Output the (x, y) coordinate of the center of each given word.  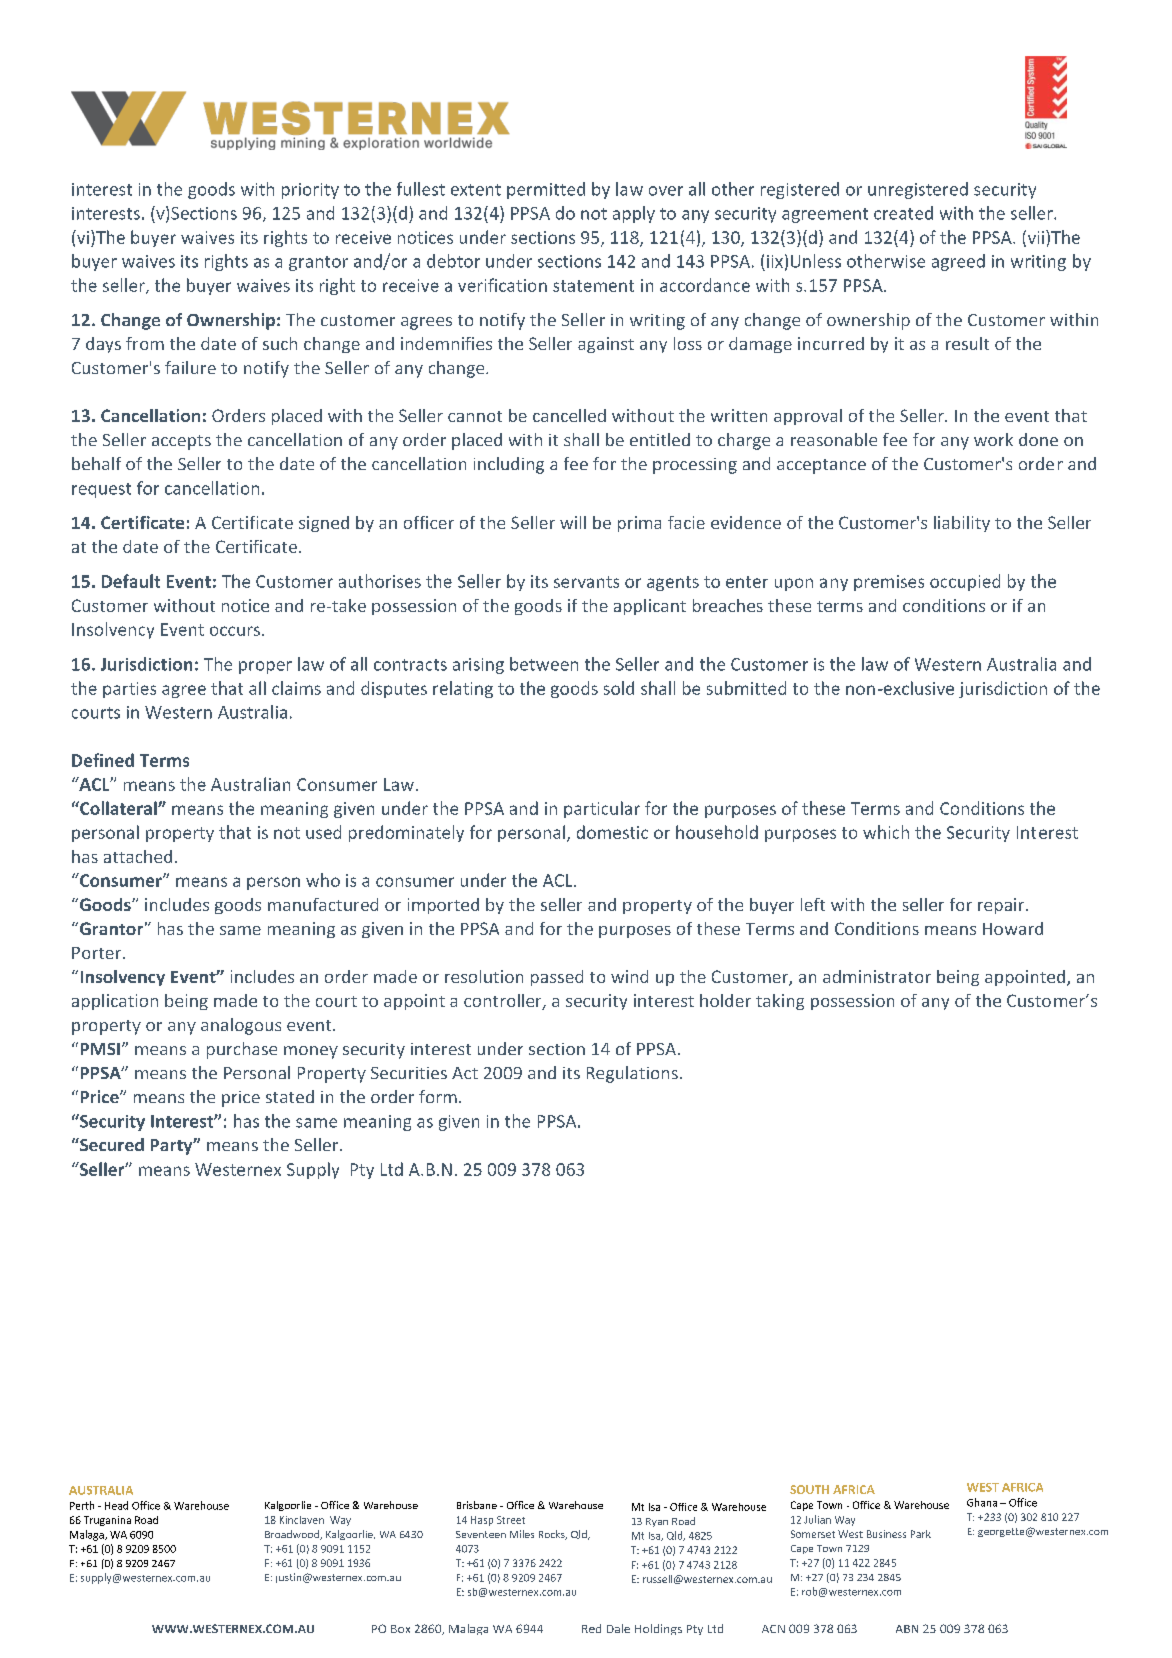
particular (602, 809)
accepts (181, 442)
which (886, 832)
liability (962, 524)
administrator (877, 976)
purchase (242, 1050)
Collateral (118, 808)
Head (116, 1505)
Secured (111, 1144)
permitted (546, 190)
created (903, 213)
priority (310, 191)
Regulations (632, 1074)
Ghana (982, 1502)
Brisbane (477, 1505)
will (573, 522)
